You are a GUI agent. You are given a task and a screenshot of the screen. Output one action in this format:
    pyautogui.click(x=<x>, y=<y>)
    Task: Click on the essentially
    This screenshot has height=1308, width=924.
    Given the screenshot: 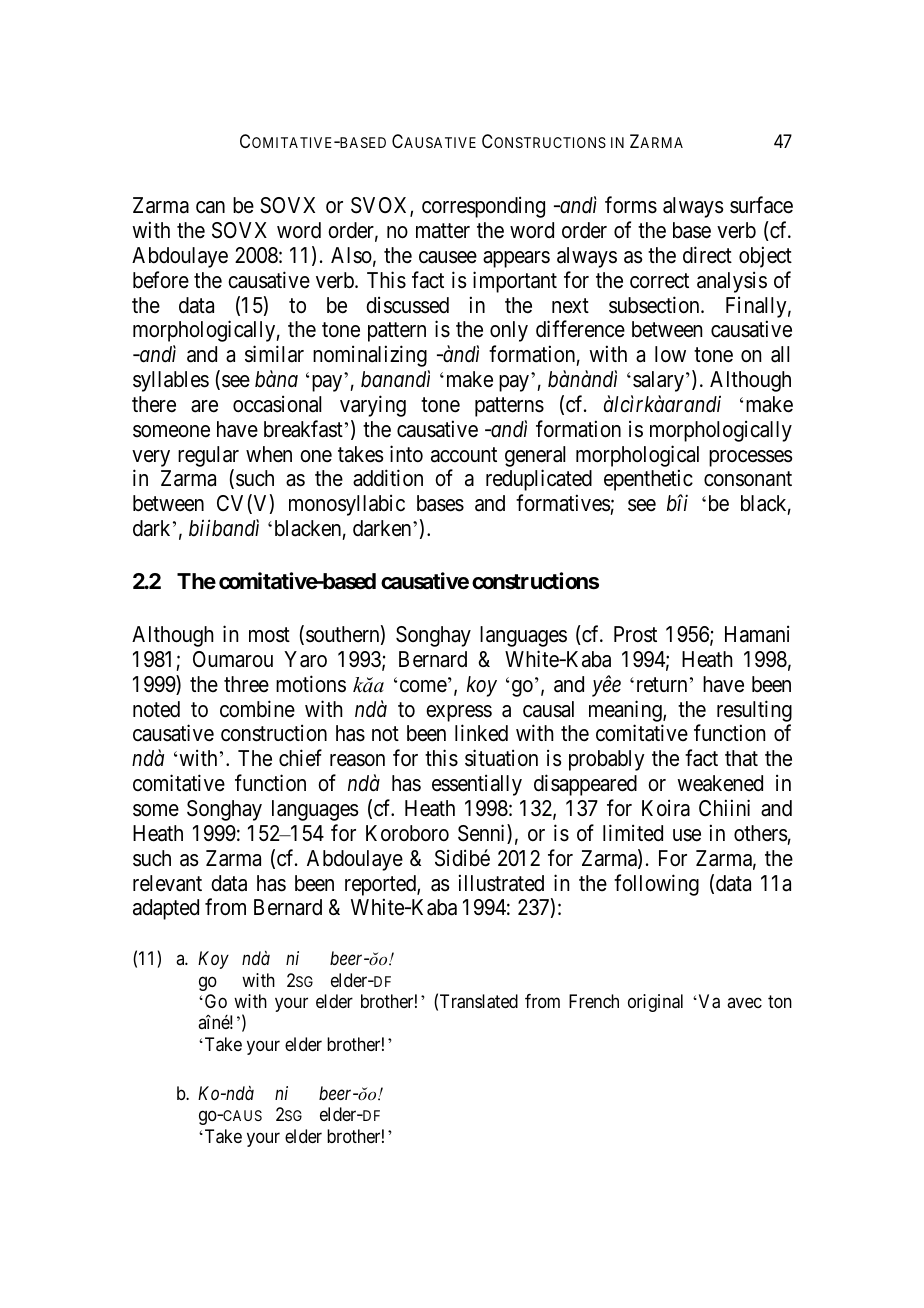 What is the action you would take?
    pyautogui.click(x=477, y=785)
